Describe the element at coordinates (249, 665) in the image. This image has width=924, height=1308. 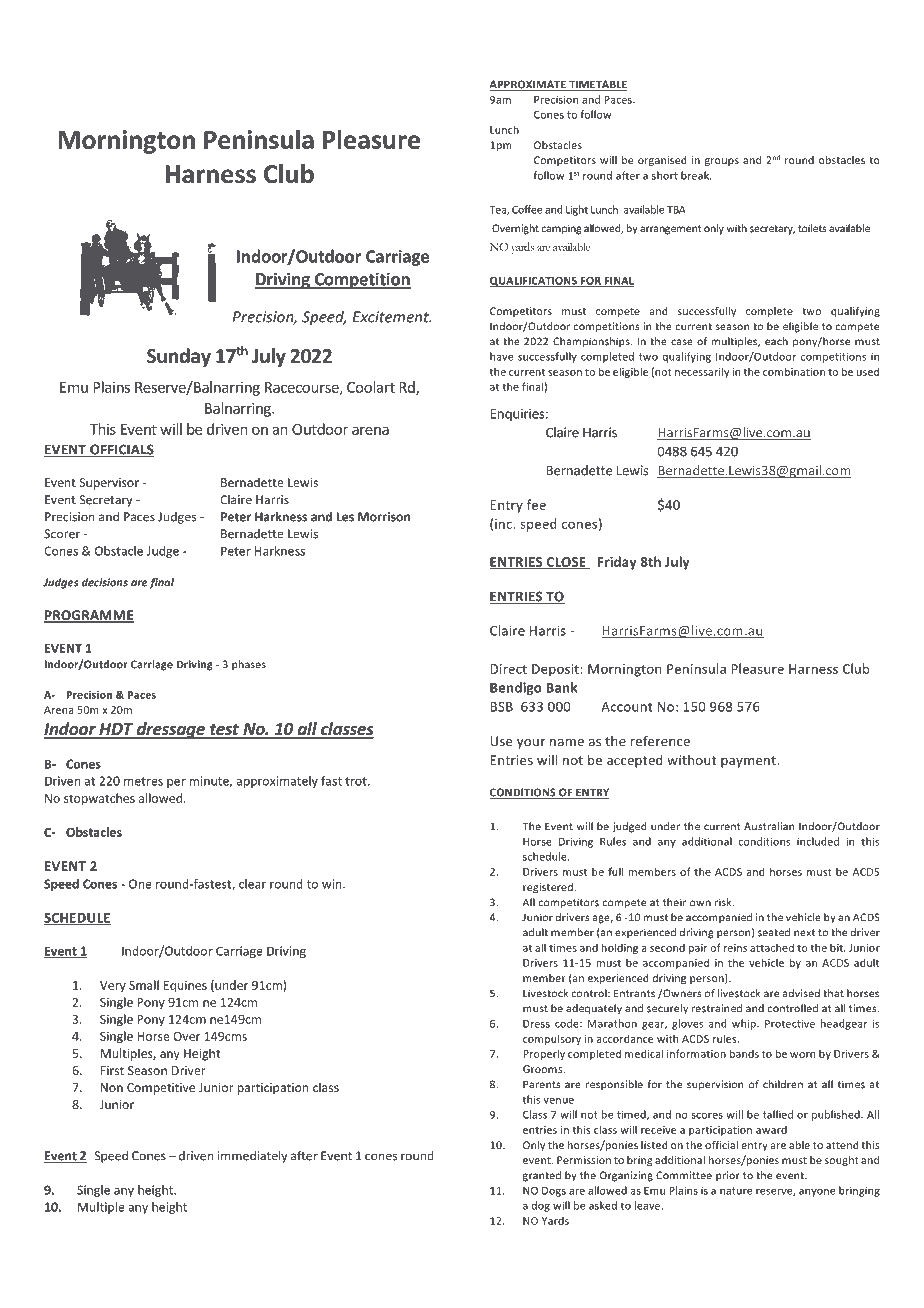
I see `phases` at that location.
